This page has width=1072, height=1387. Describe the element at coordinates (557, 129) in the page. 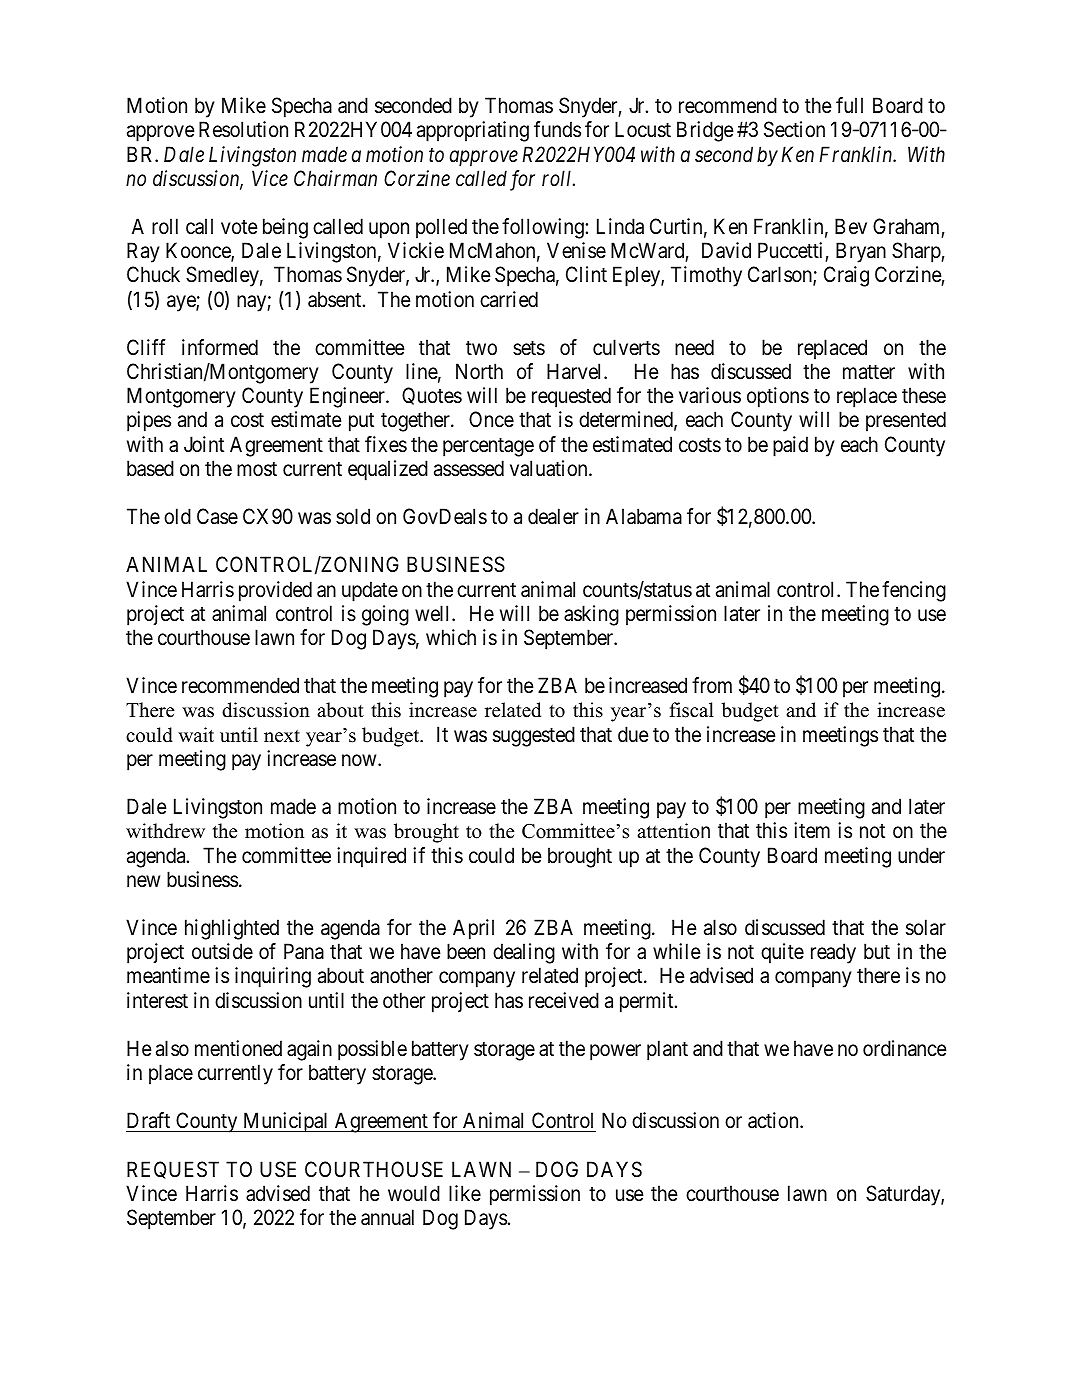

I see `funds` at that location.
